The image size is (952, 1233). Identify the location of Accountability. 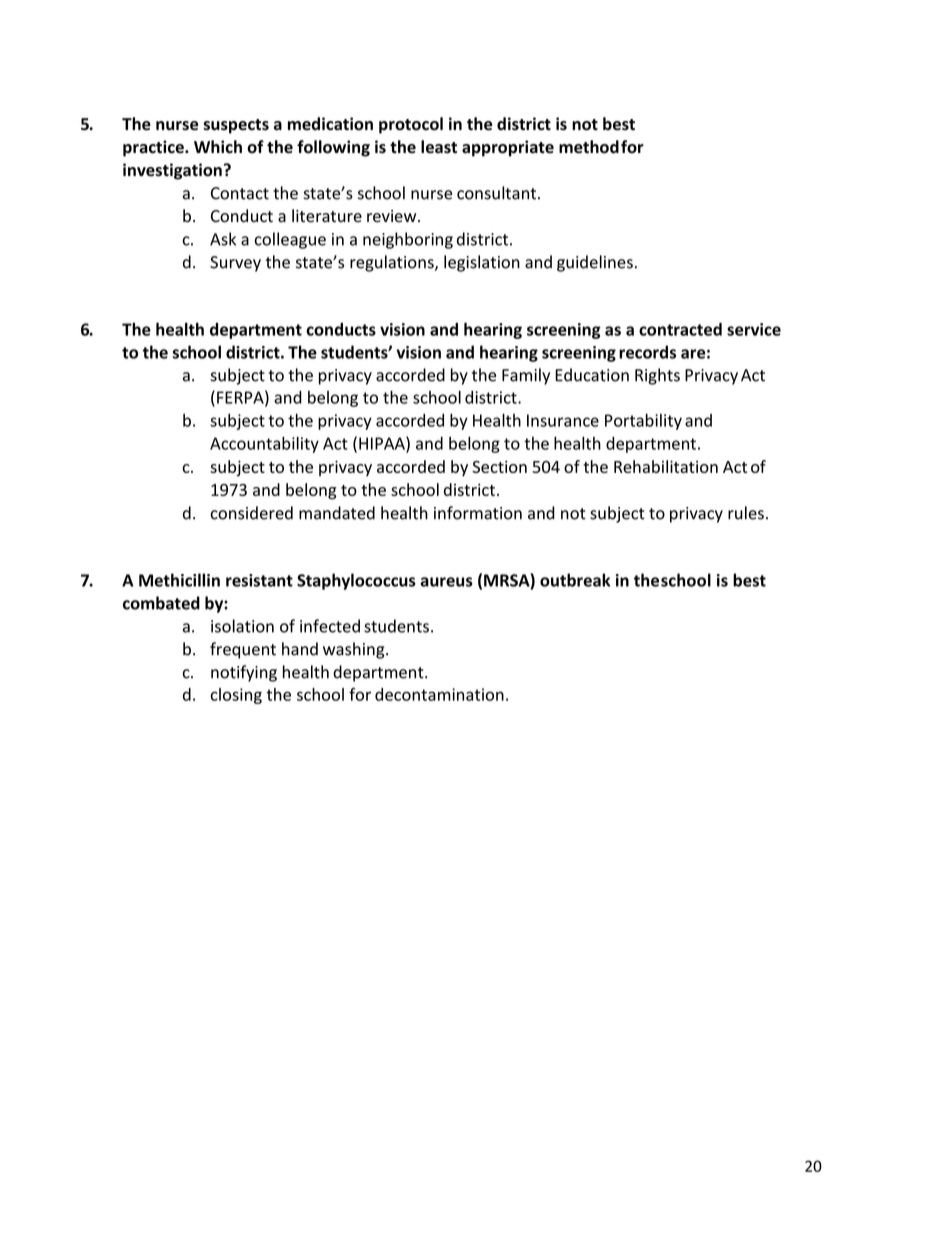
(264, 444).
